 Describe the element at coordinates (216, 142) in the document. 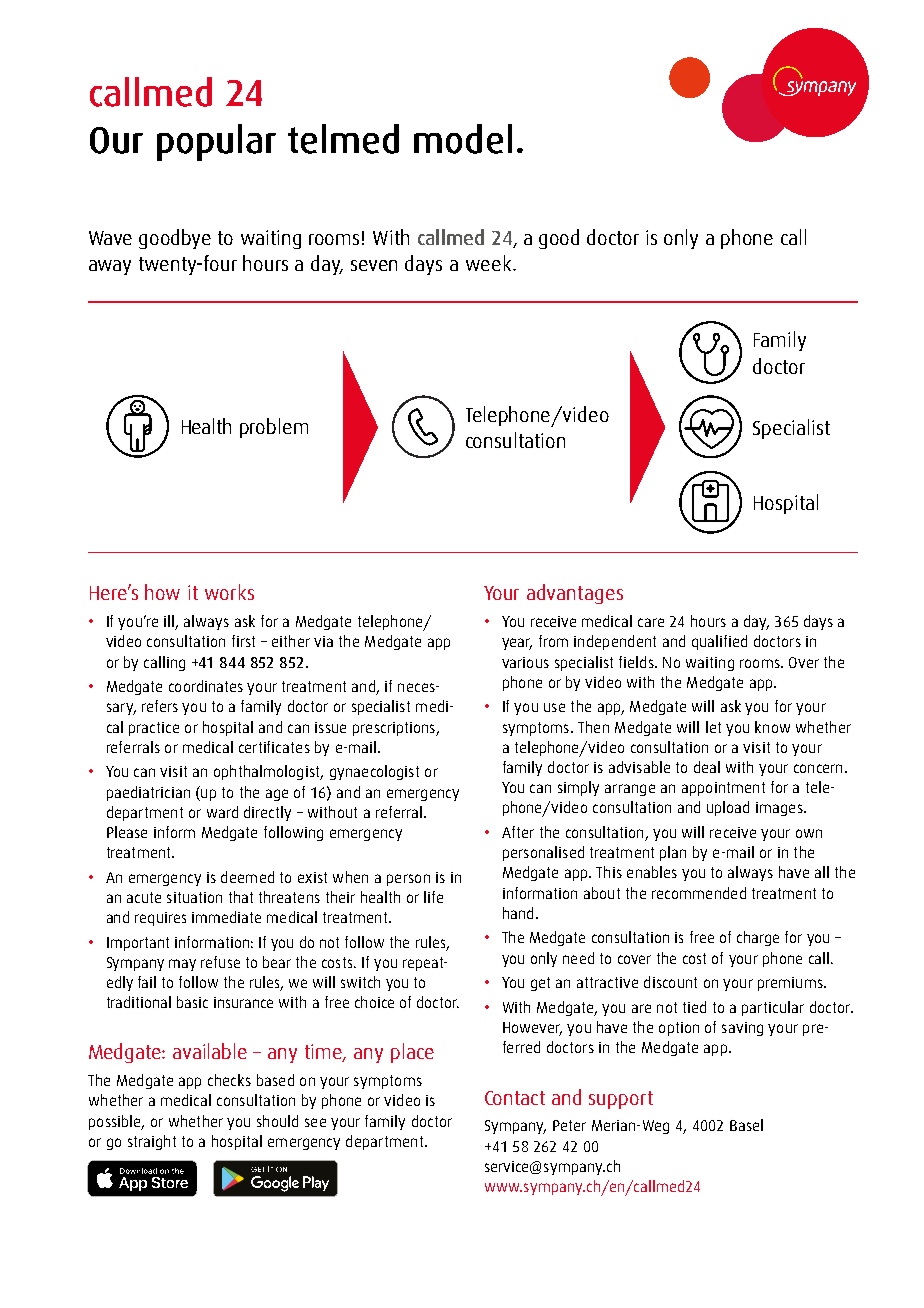

I see `popular` at that location.
